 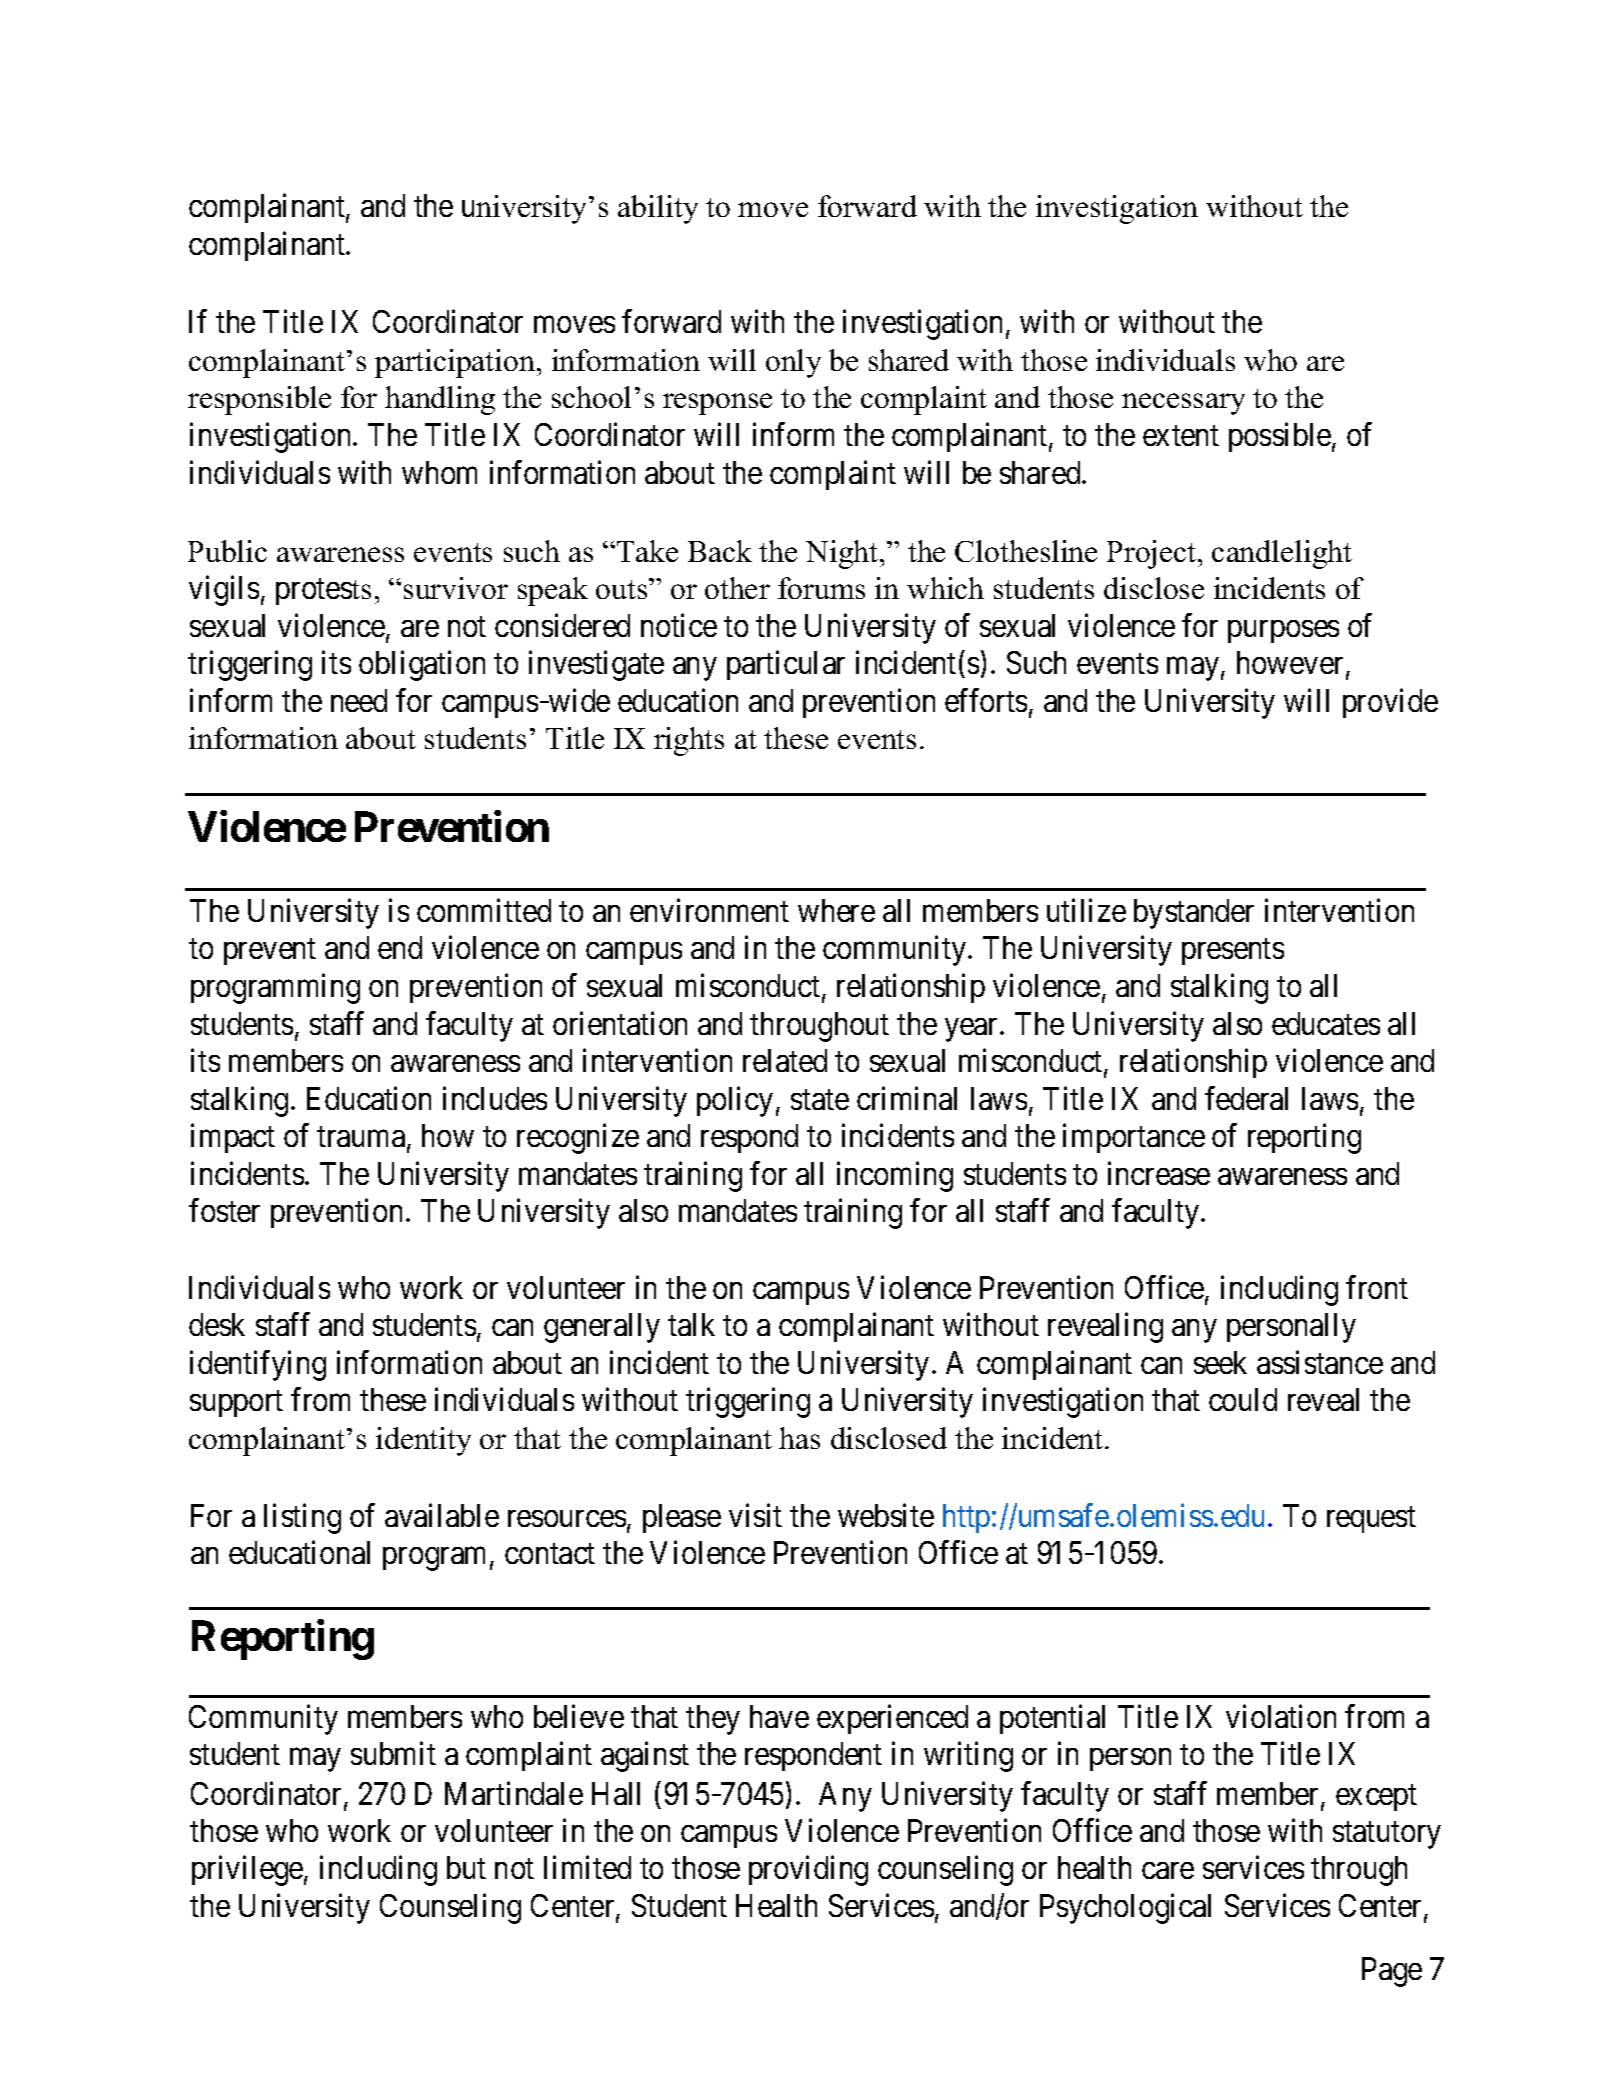 I want to click on but, so click(x=466, y=1867).
